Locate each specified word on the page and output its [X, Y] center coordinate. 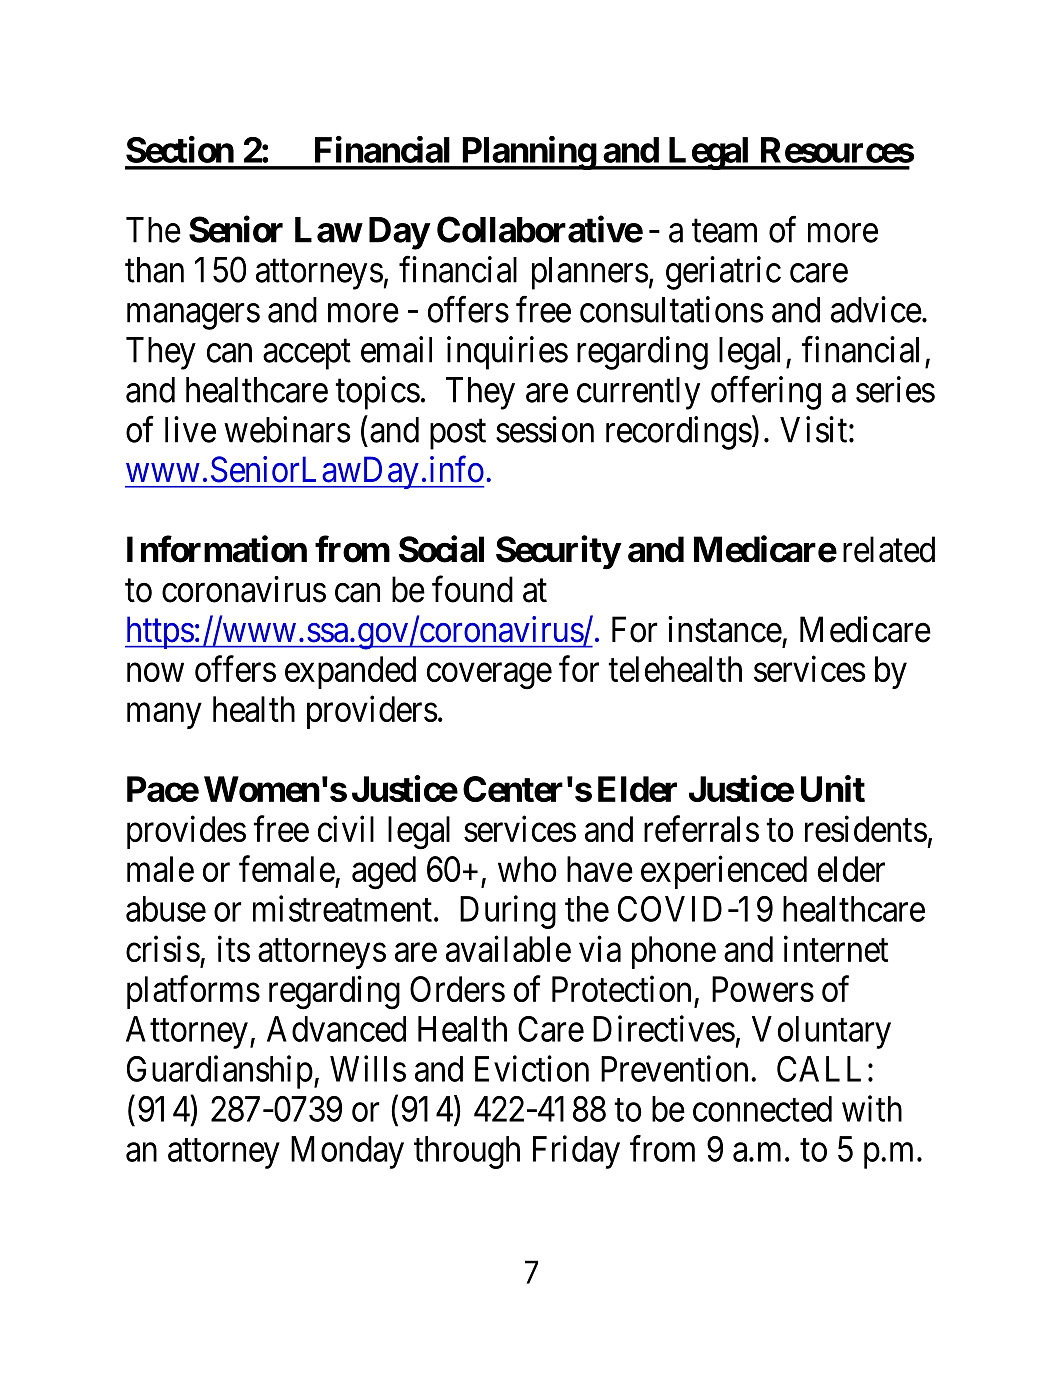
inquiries [507, 353]
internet [836, 948]
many [164, 716]
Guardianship [220, 1072]
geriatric [723, 273]
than [154, 270]
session [545, 429]
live [190, 429]
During [508, 912]
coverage [489, 676]
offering [766, 393]
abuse [166, 909]
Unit [833, 788]
